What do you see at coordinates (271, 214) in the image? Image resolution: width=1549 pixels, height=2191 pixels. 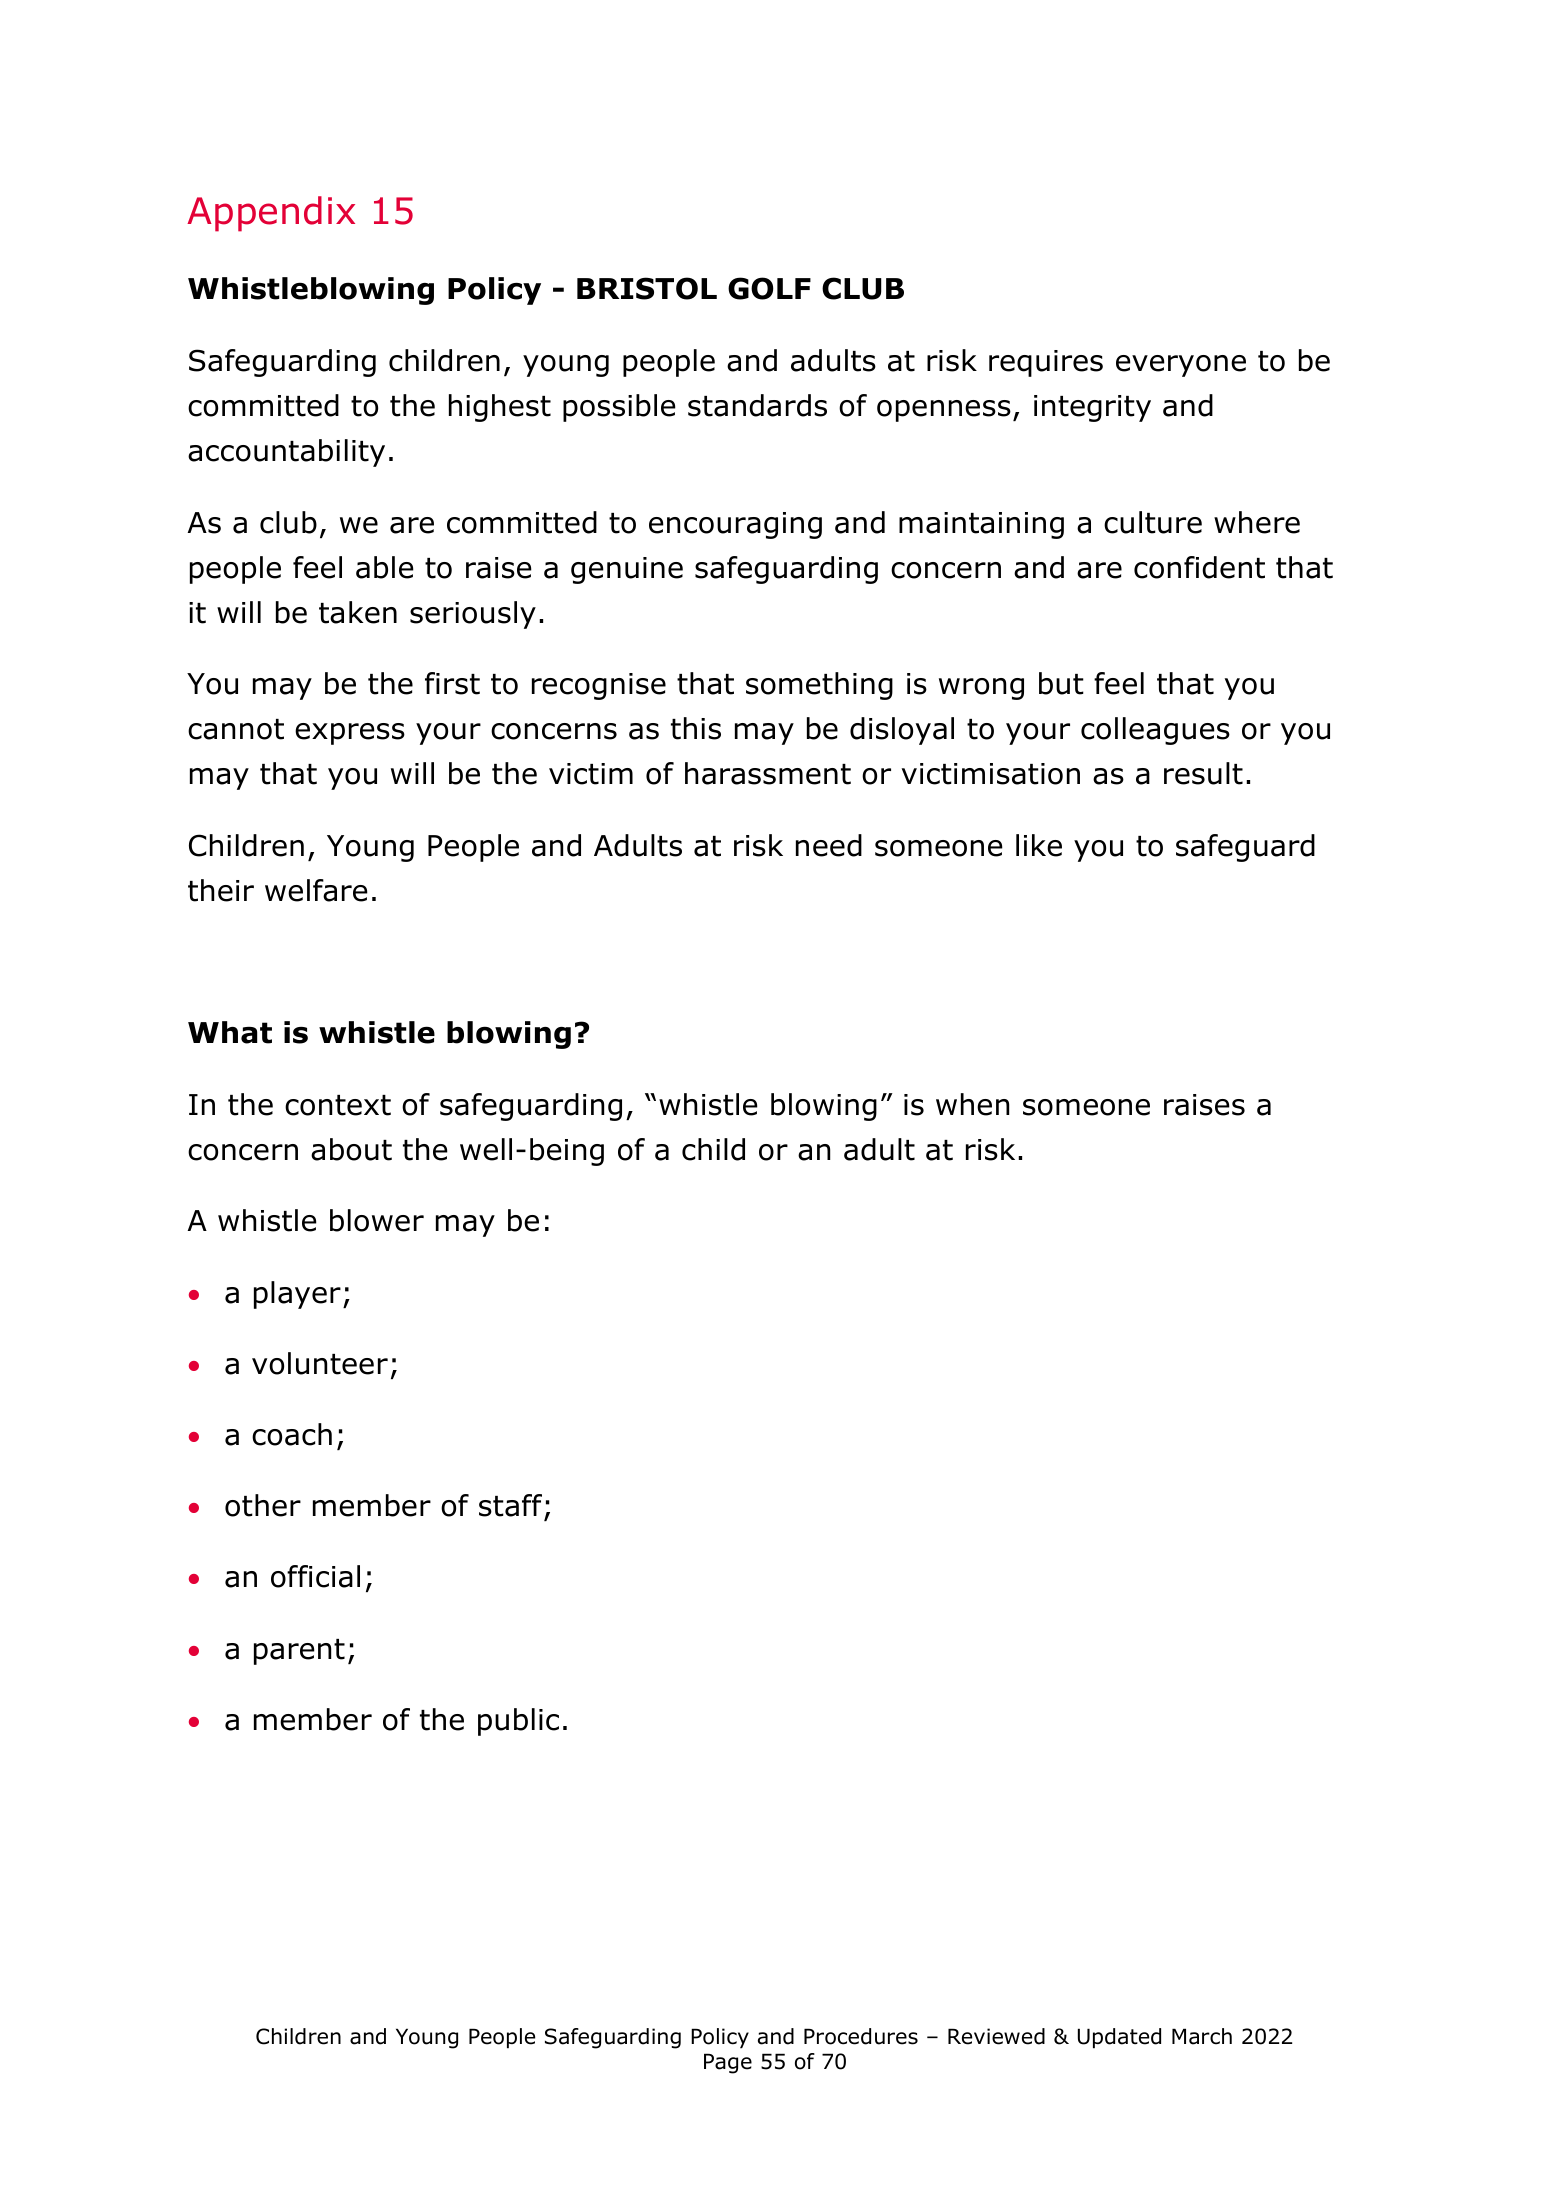 I see `Appendix` at bounding box center [271, 214].
